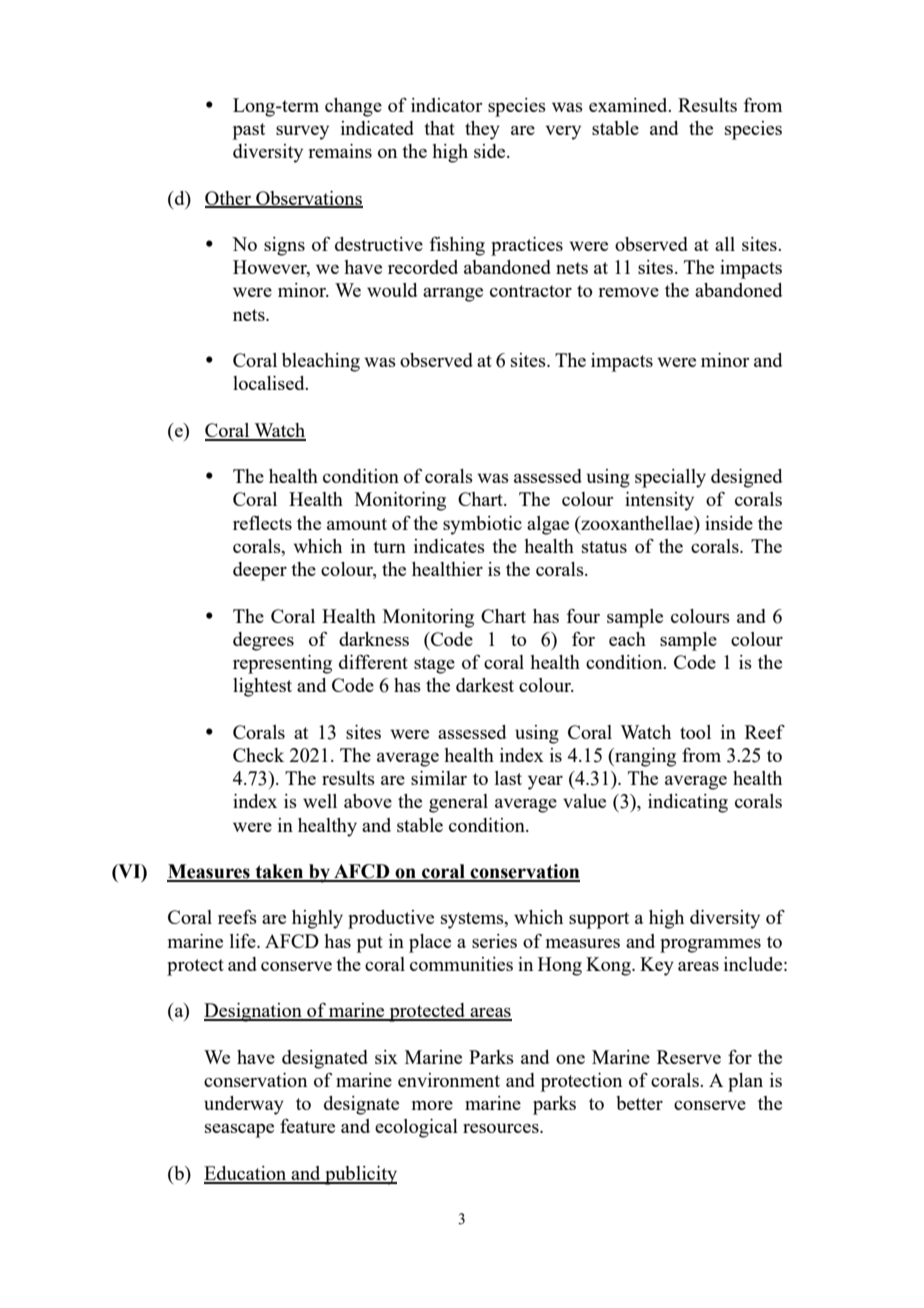 Image resolution: width=924 pixels, height=1308 pixels. I want to click on they, so click(482, 130).
